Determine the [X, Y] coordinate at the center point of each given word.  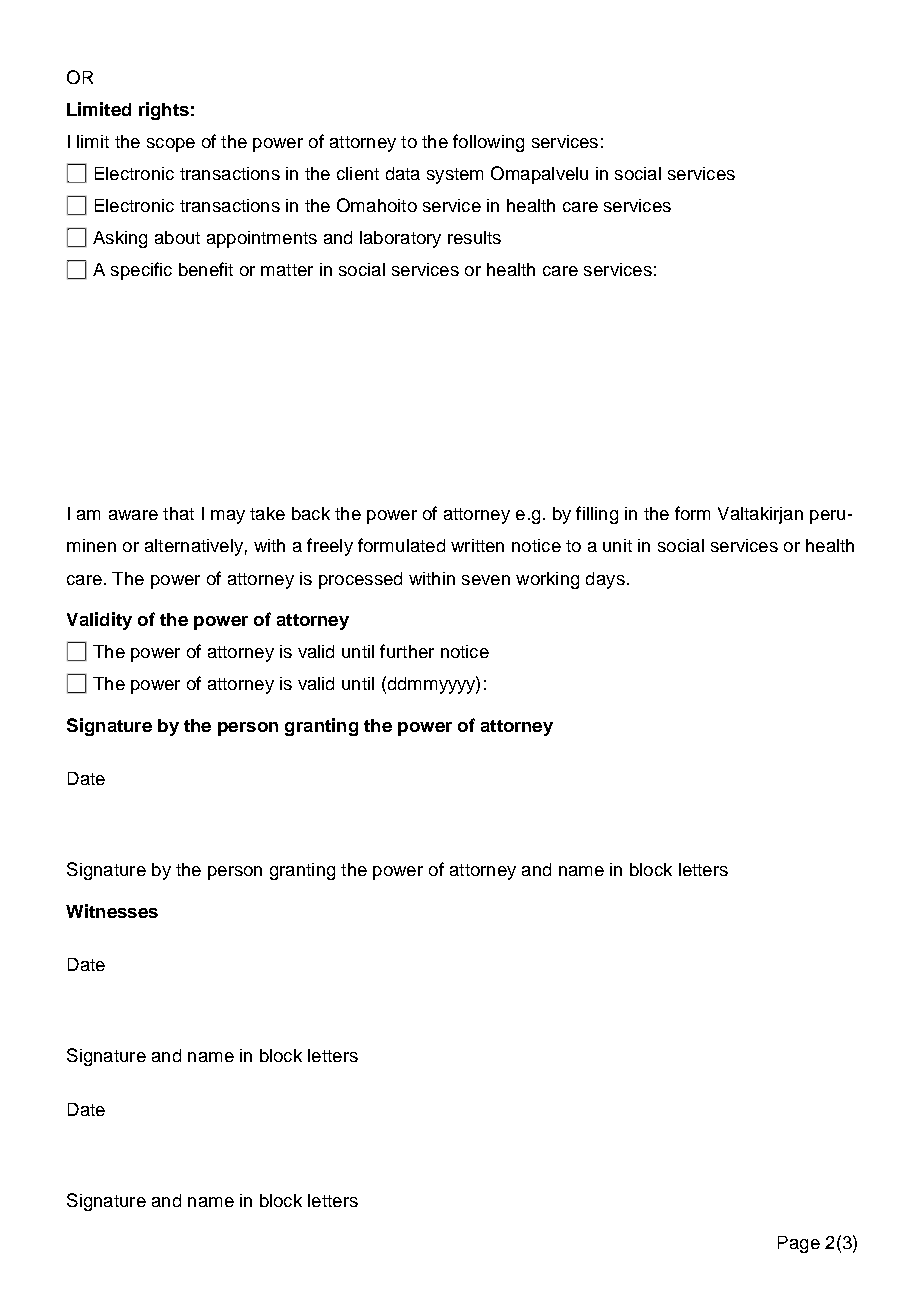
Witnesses [112, 911]
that [178, 513]
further [407, 651]
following [488, 143]
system [455, 176]
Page [799, 1244]
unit [617, 545]
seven [486, 580]
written [477, 545]
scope [171, 145]
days [605, 580]
